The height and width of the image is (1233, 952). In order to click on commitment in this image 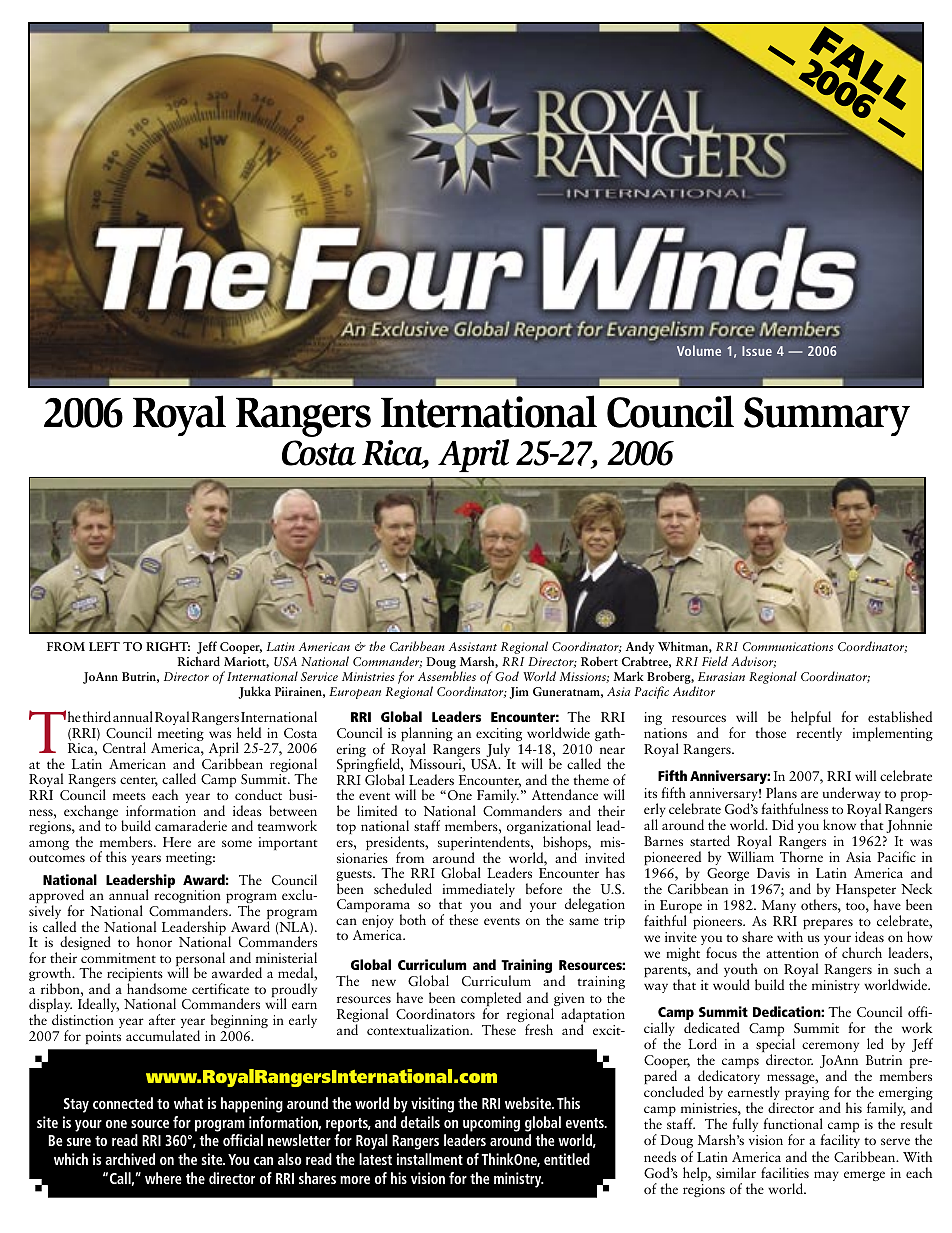, I will do `click(118, 958)`.
